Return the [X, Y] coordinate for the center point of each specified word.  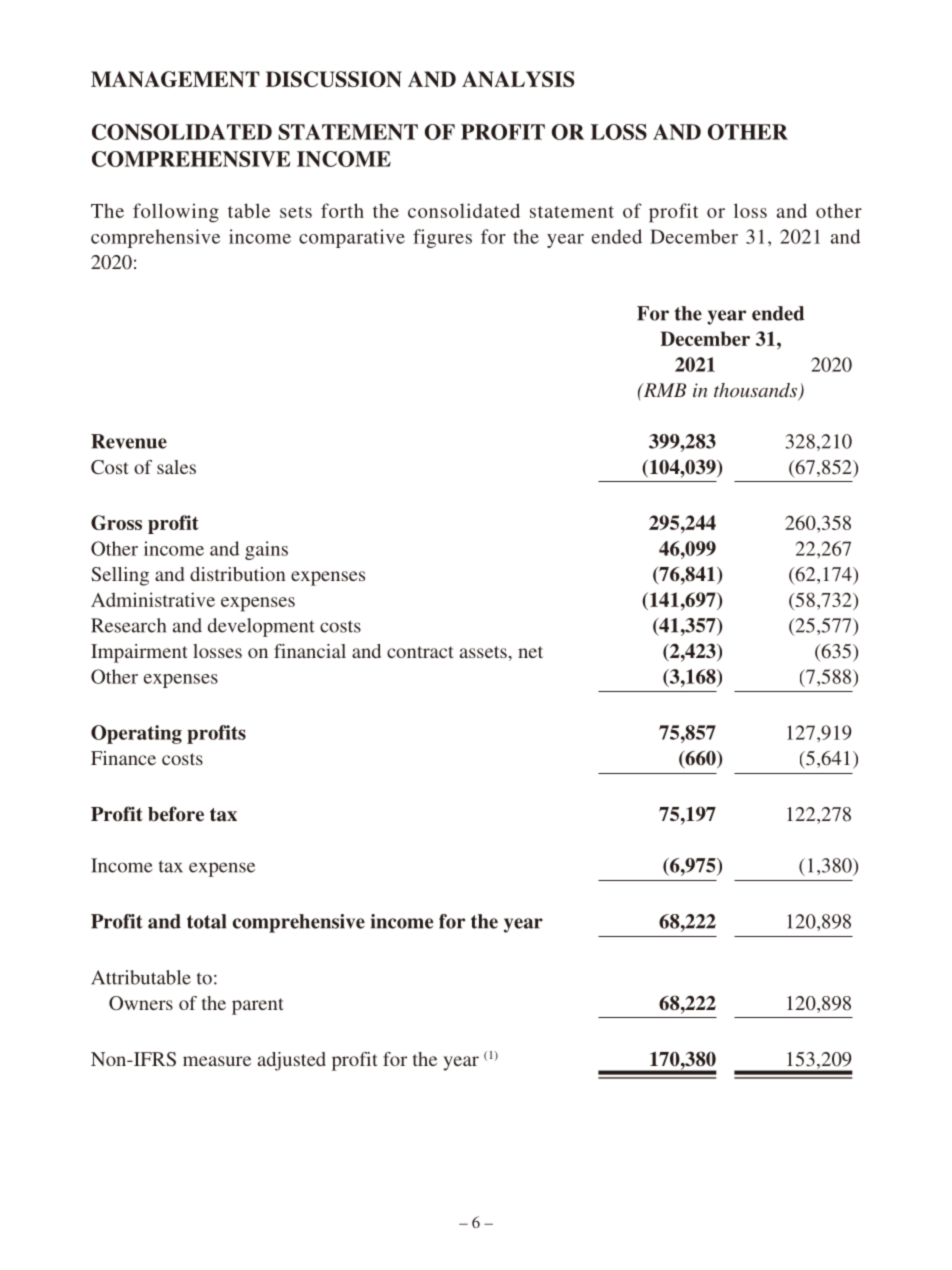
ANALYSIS [518, 79]
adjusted [292, 1061]
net [530, 652]
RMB [663, 390]
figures [442, 238]
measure [217, 1061]
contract [420, 652]
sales [176, 467]
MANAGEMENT [175, 79]
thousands [757, 391]
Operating [136, 734]
